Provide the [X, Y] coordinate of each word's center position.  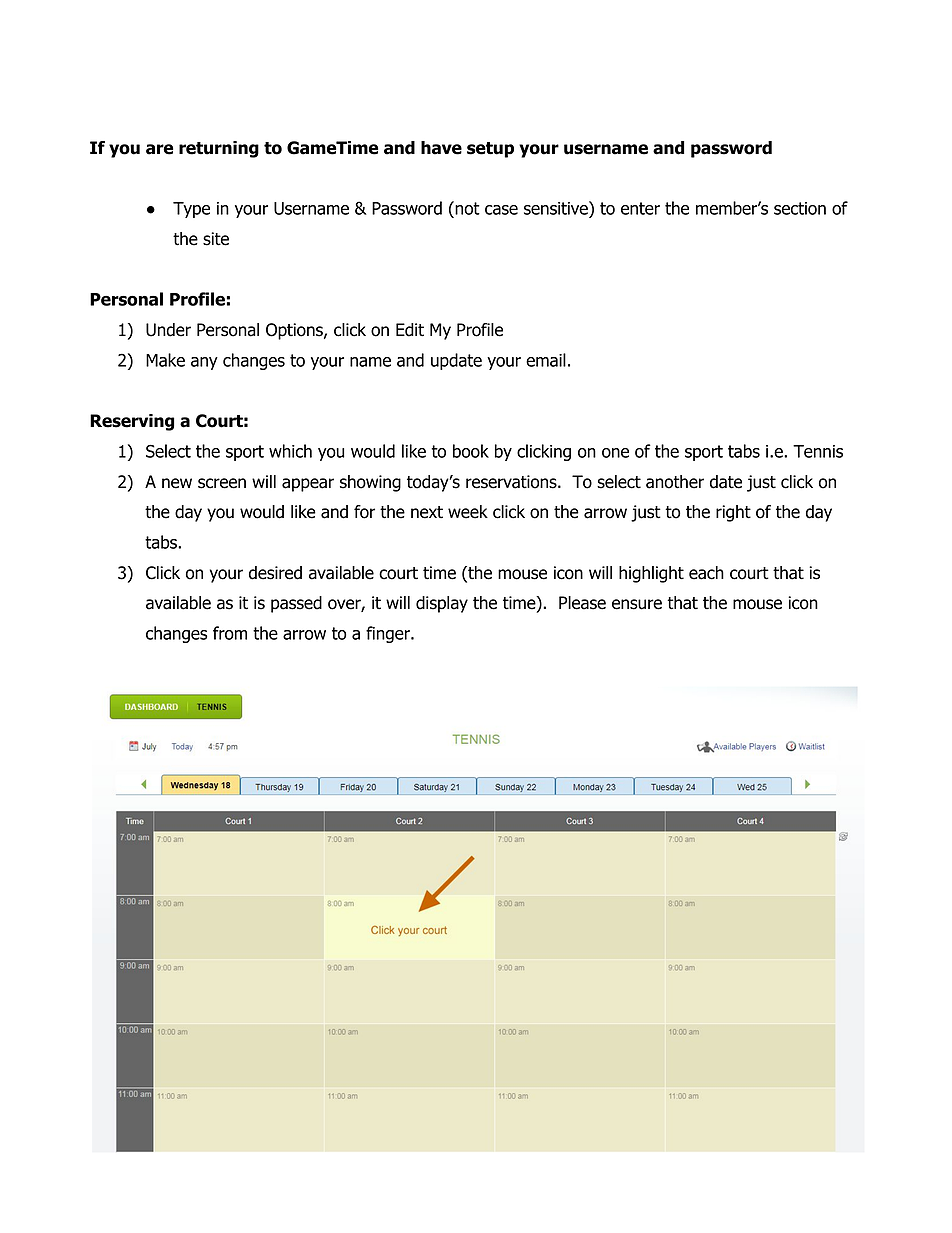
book [471, 451]
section [800, 208]
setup [490, 150]
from [230, 633]
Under [168, 330]
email [546, 360]
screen [222, 483]
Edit [410, 330]
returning [219, 149]
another [675, 482]
